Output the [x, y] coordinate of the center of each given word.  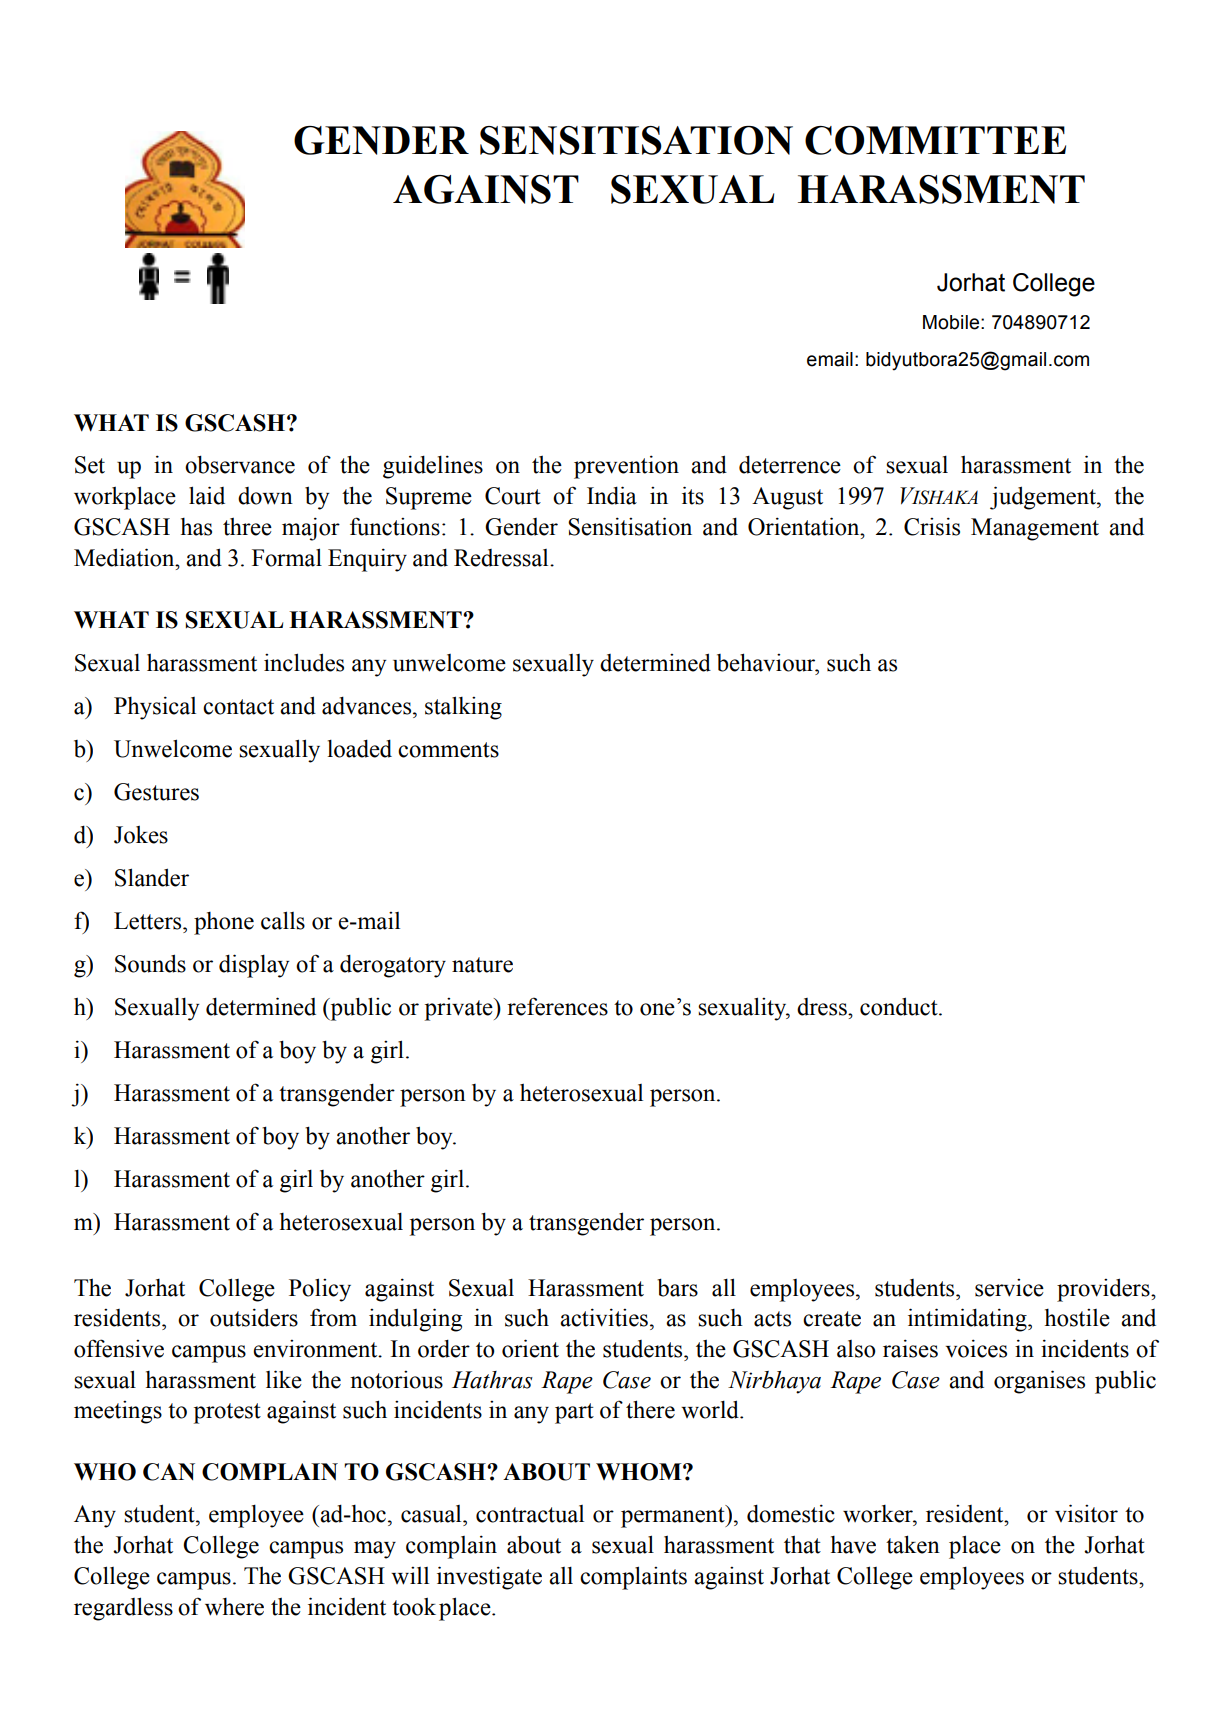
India [612, 495]
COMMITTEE [935, 140]
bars [677, 1287]
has [196, 527]
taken [913, 1544]
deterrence [790, 464]
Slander [152, 877]
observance [240, 464]
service [1009, 1288]
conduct [900, 1006]
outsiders [254, 1317]
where [234, 1607]
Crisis [932, 526]
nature [482, 965]
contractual [530, 1514]
